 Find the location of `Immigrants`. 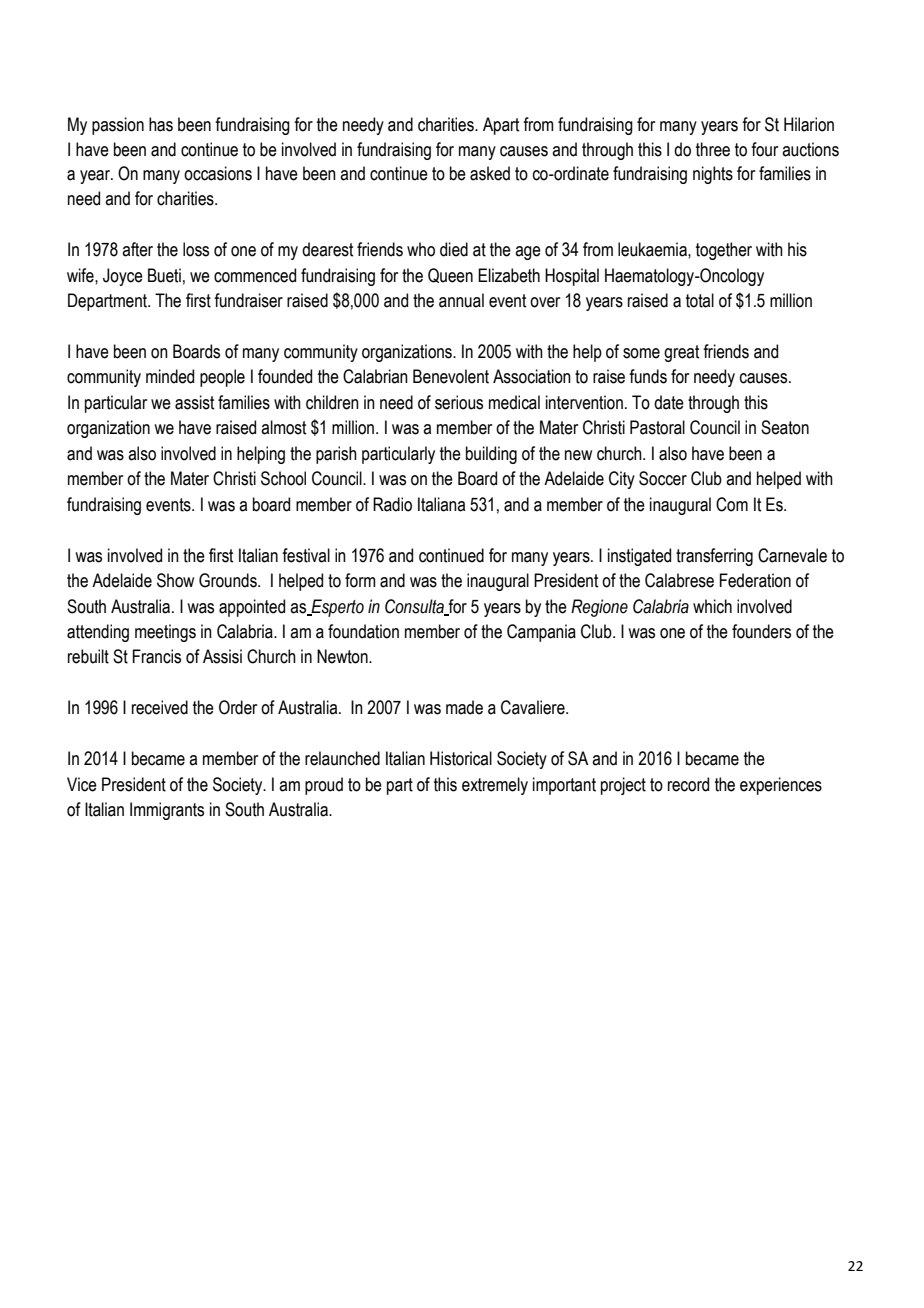

Immigrants is located at coordinates (167, 811).
